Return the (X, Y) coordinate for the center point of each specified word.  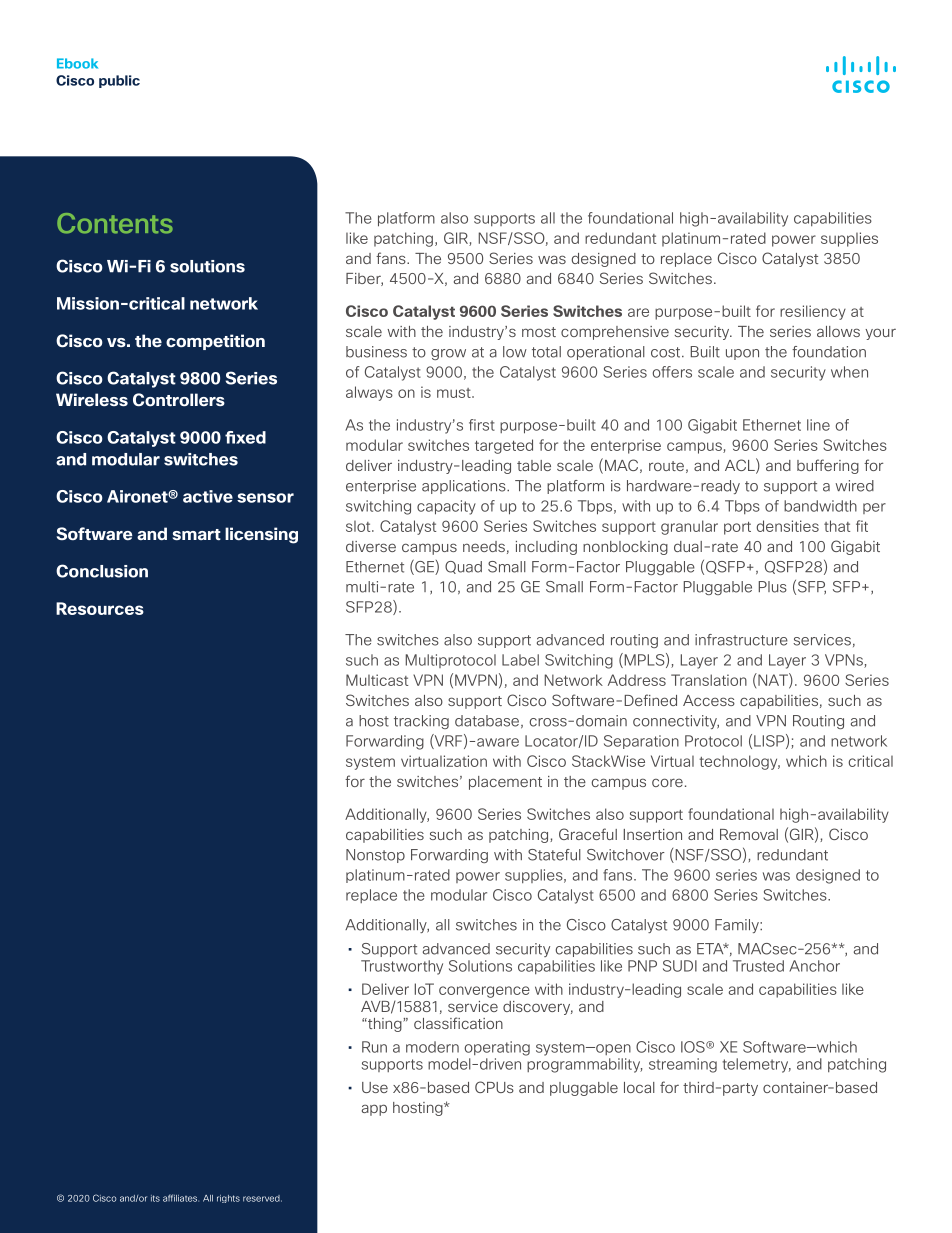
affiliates (181, 1198)
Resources (100, 608)
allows (838, 331)
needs (484, 546)
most (539, 332)
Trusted (758, 966)
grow (448, 354)
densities (787, 526)
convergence (484, 992)
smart (196, 534)
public (119, 81)
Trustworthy (402, 967)
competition (215, 342)
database (487, 721)
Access (709, 700)
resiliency (813, 312)
